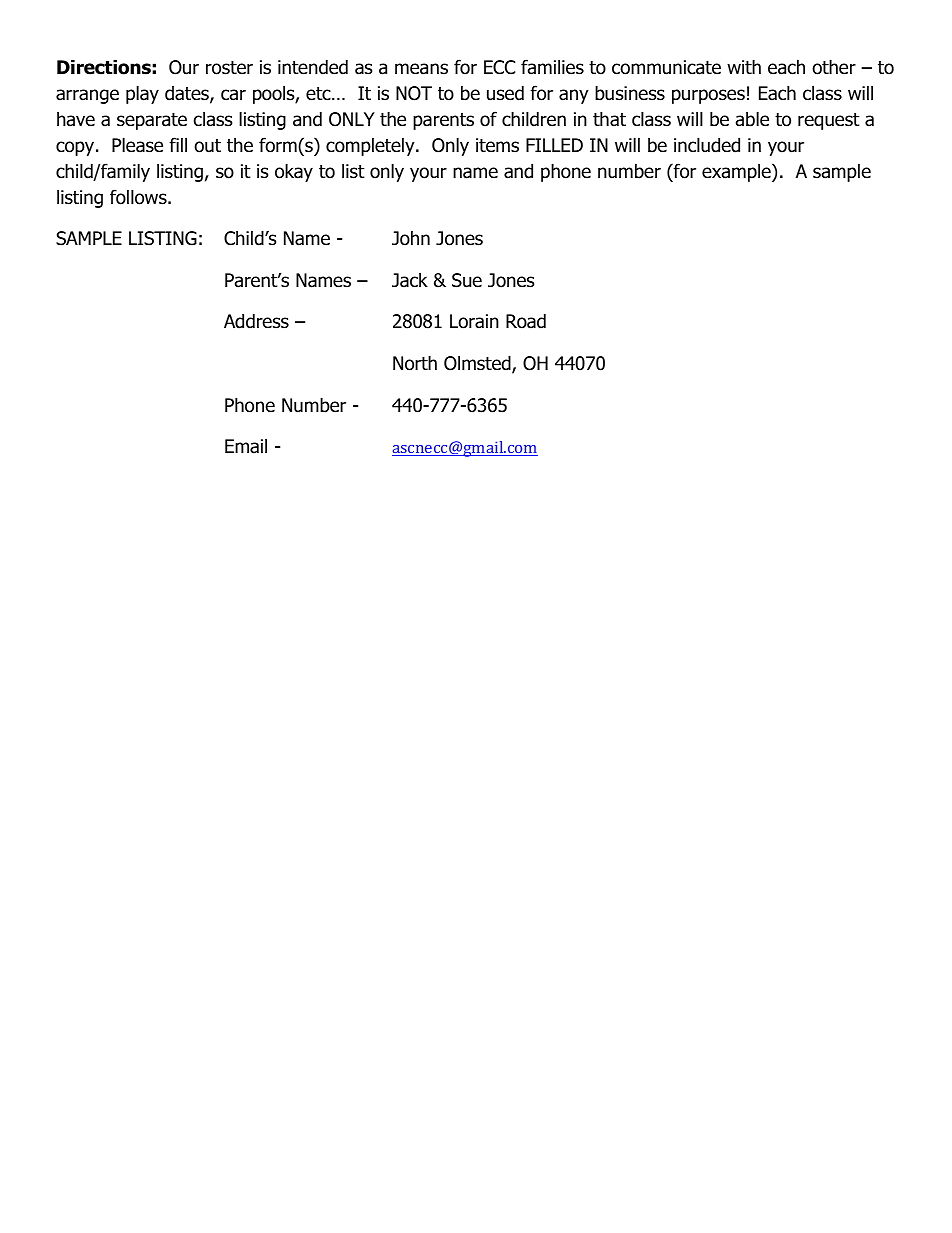  Describe the element at coordinates (294, 172) in the page. I see `okay` at that location.
